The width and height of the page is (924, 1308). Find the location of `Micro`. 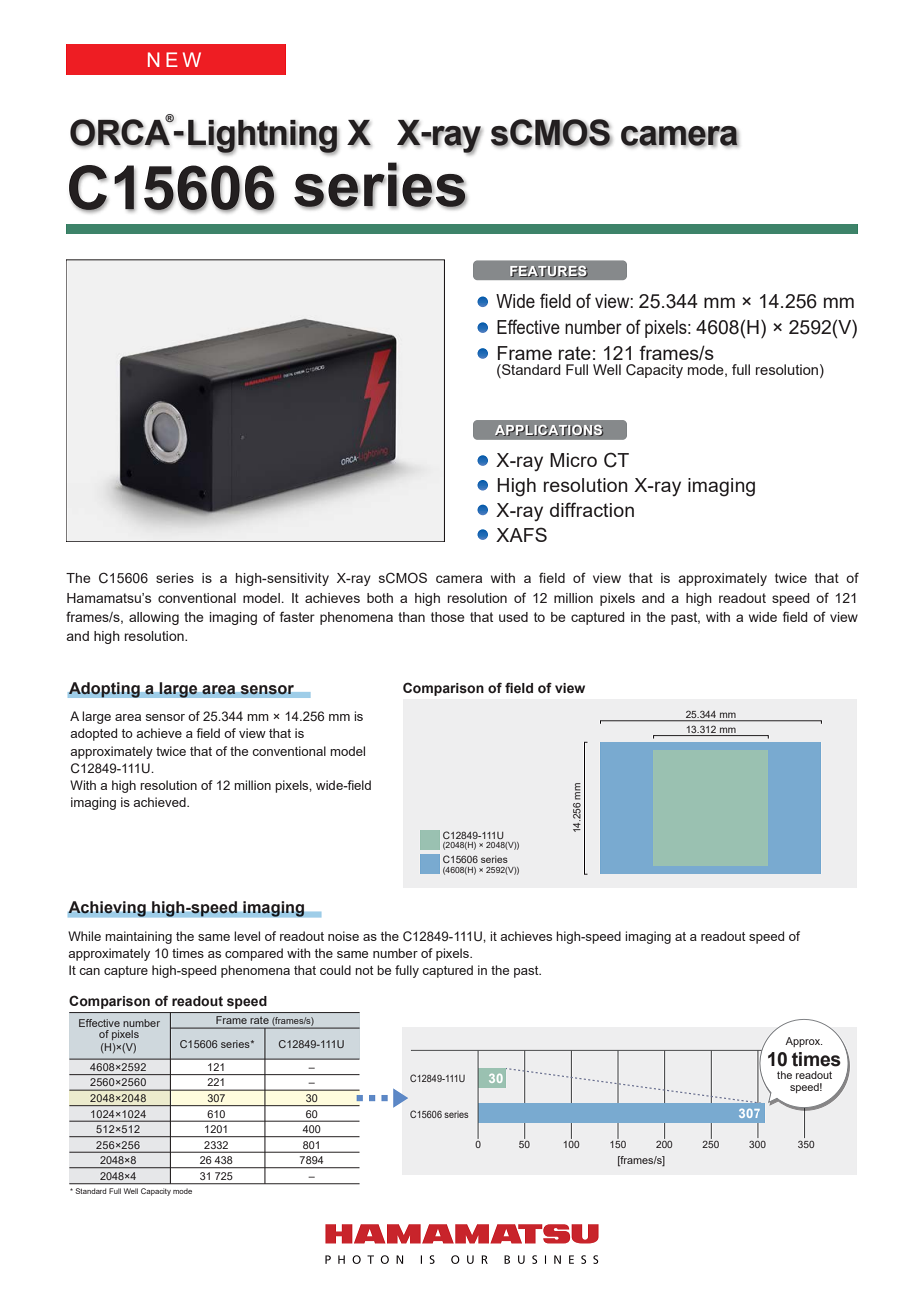

Micro is located at coordinates (573, 460).
